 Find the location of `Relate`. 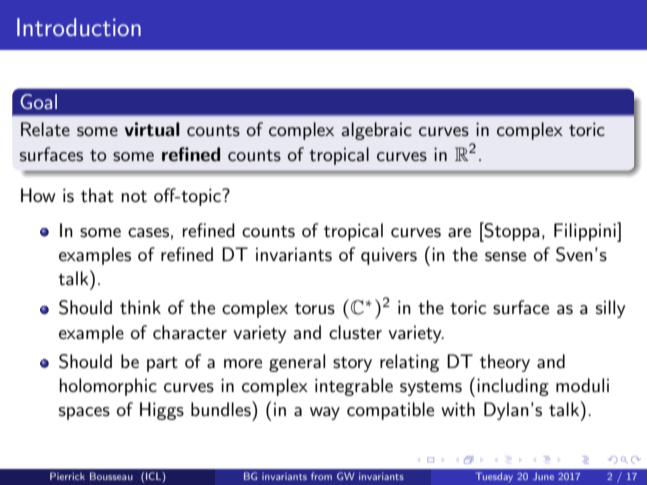

Relate is located at coordinates (45, 129).
